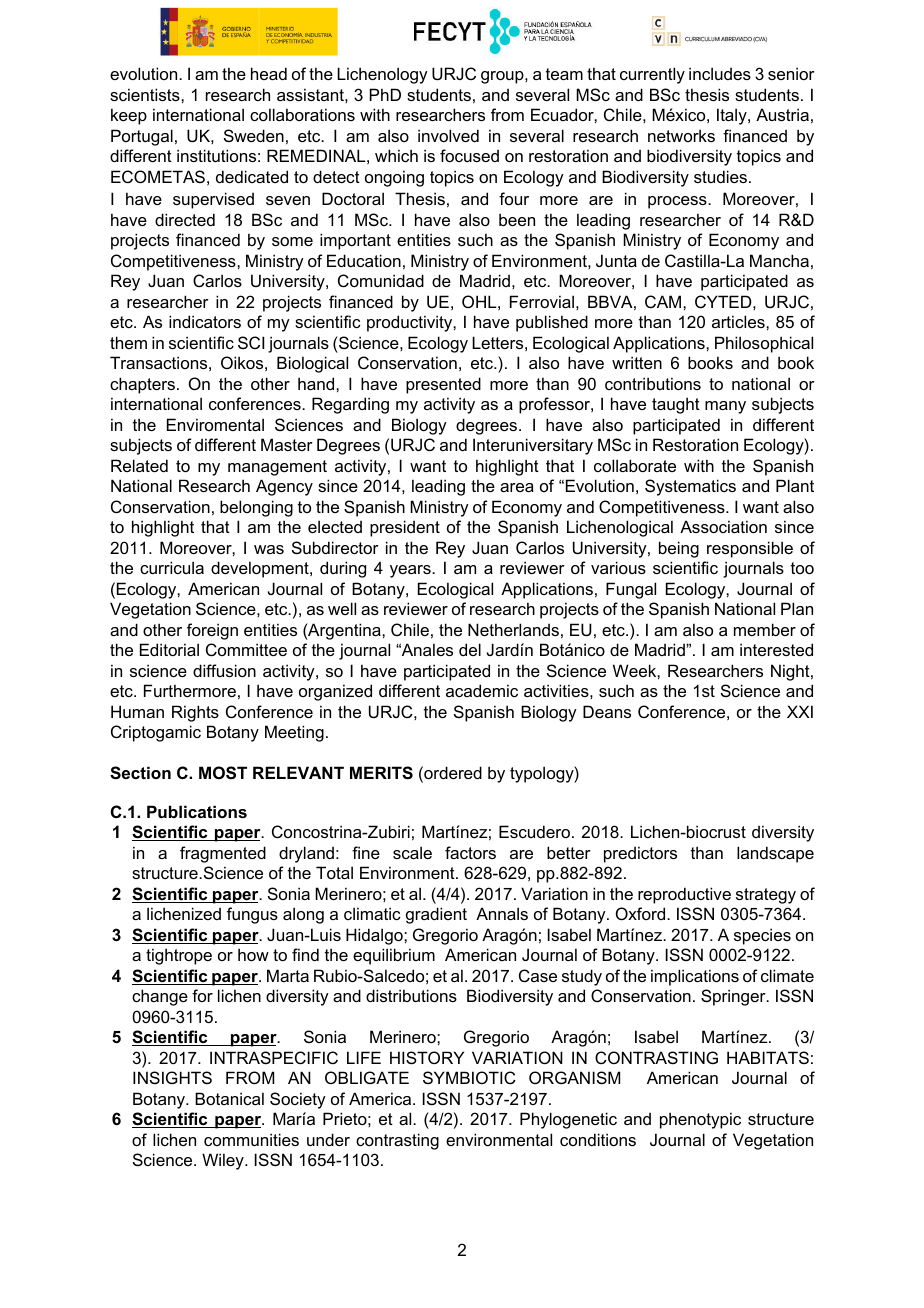  What do you see at coordinates (733, 116) in the screenshot?
I see `Italy` at bounding box center [733, 116].
